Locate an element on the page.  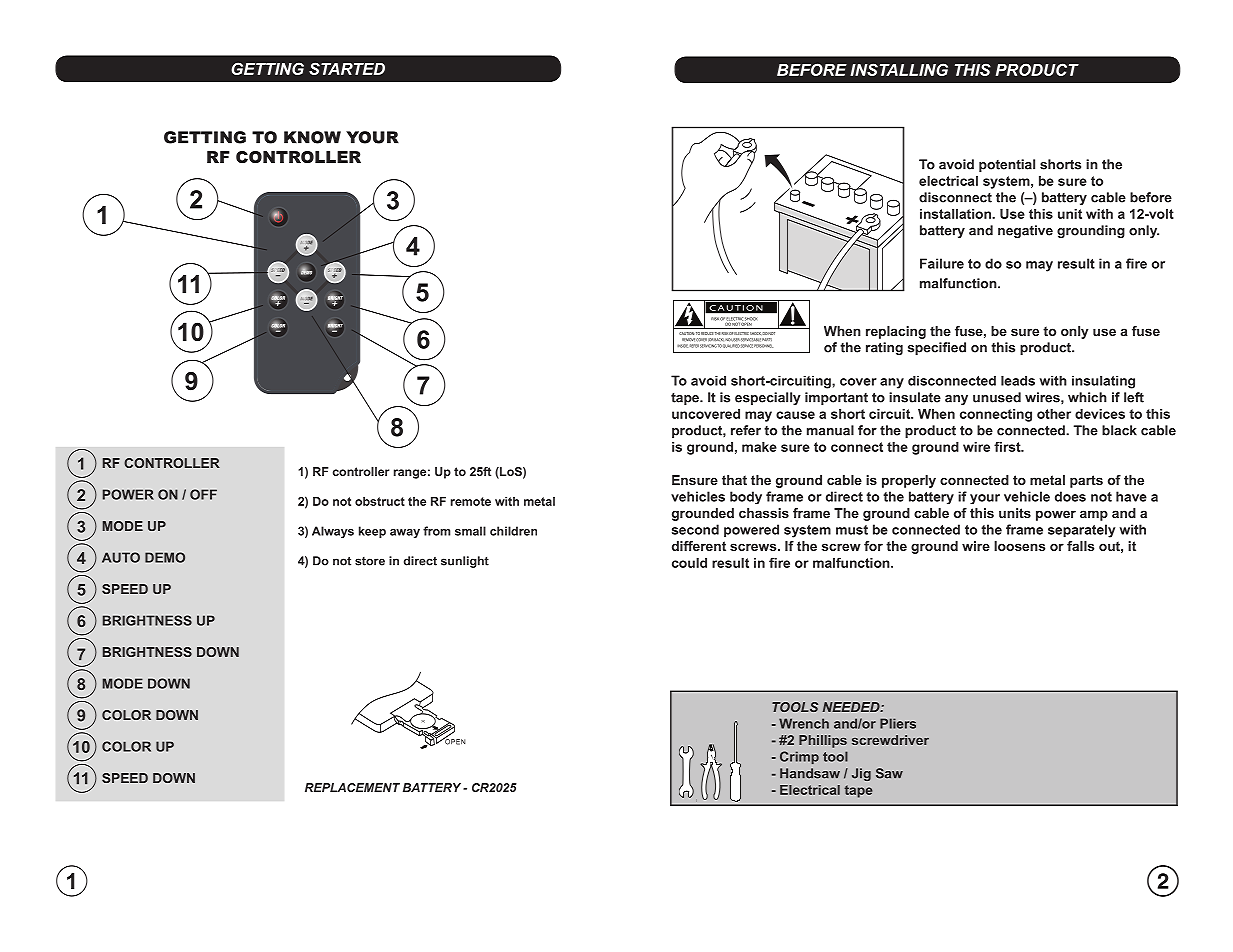
DEMO is located at coordinates (165, 557).
